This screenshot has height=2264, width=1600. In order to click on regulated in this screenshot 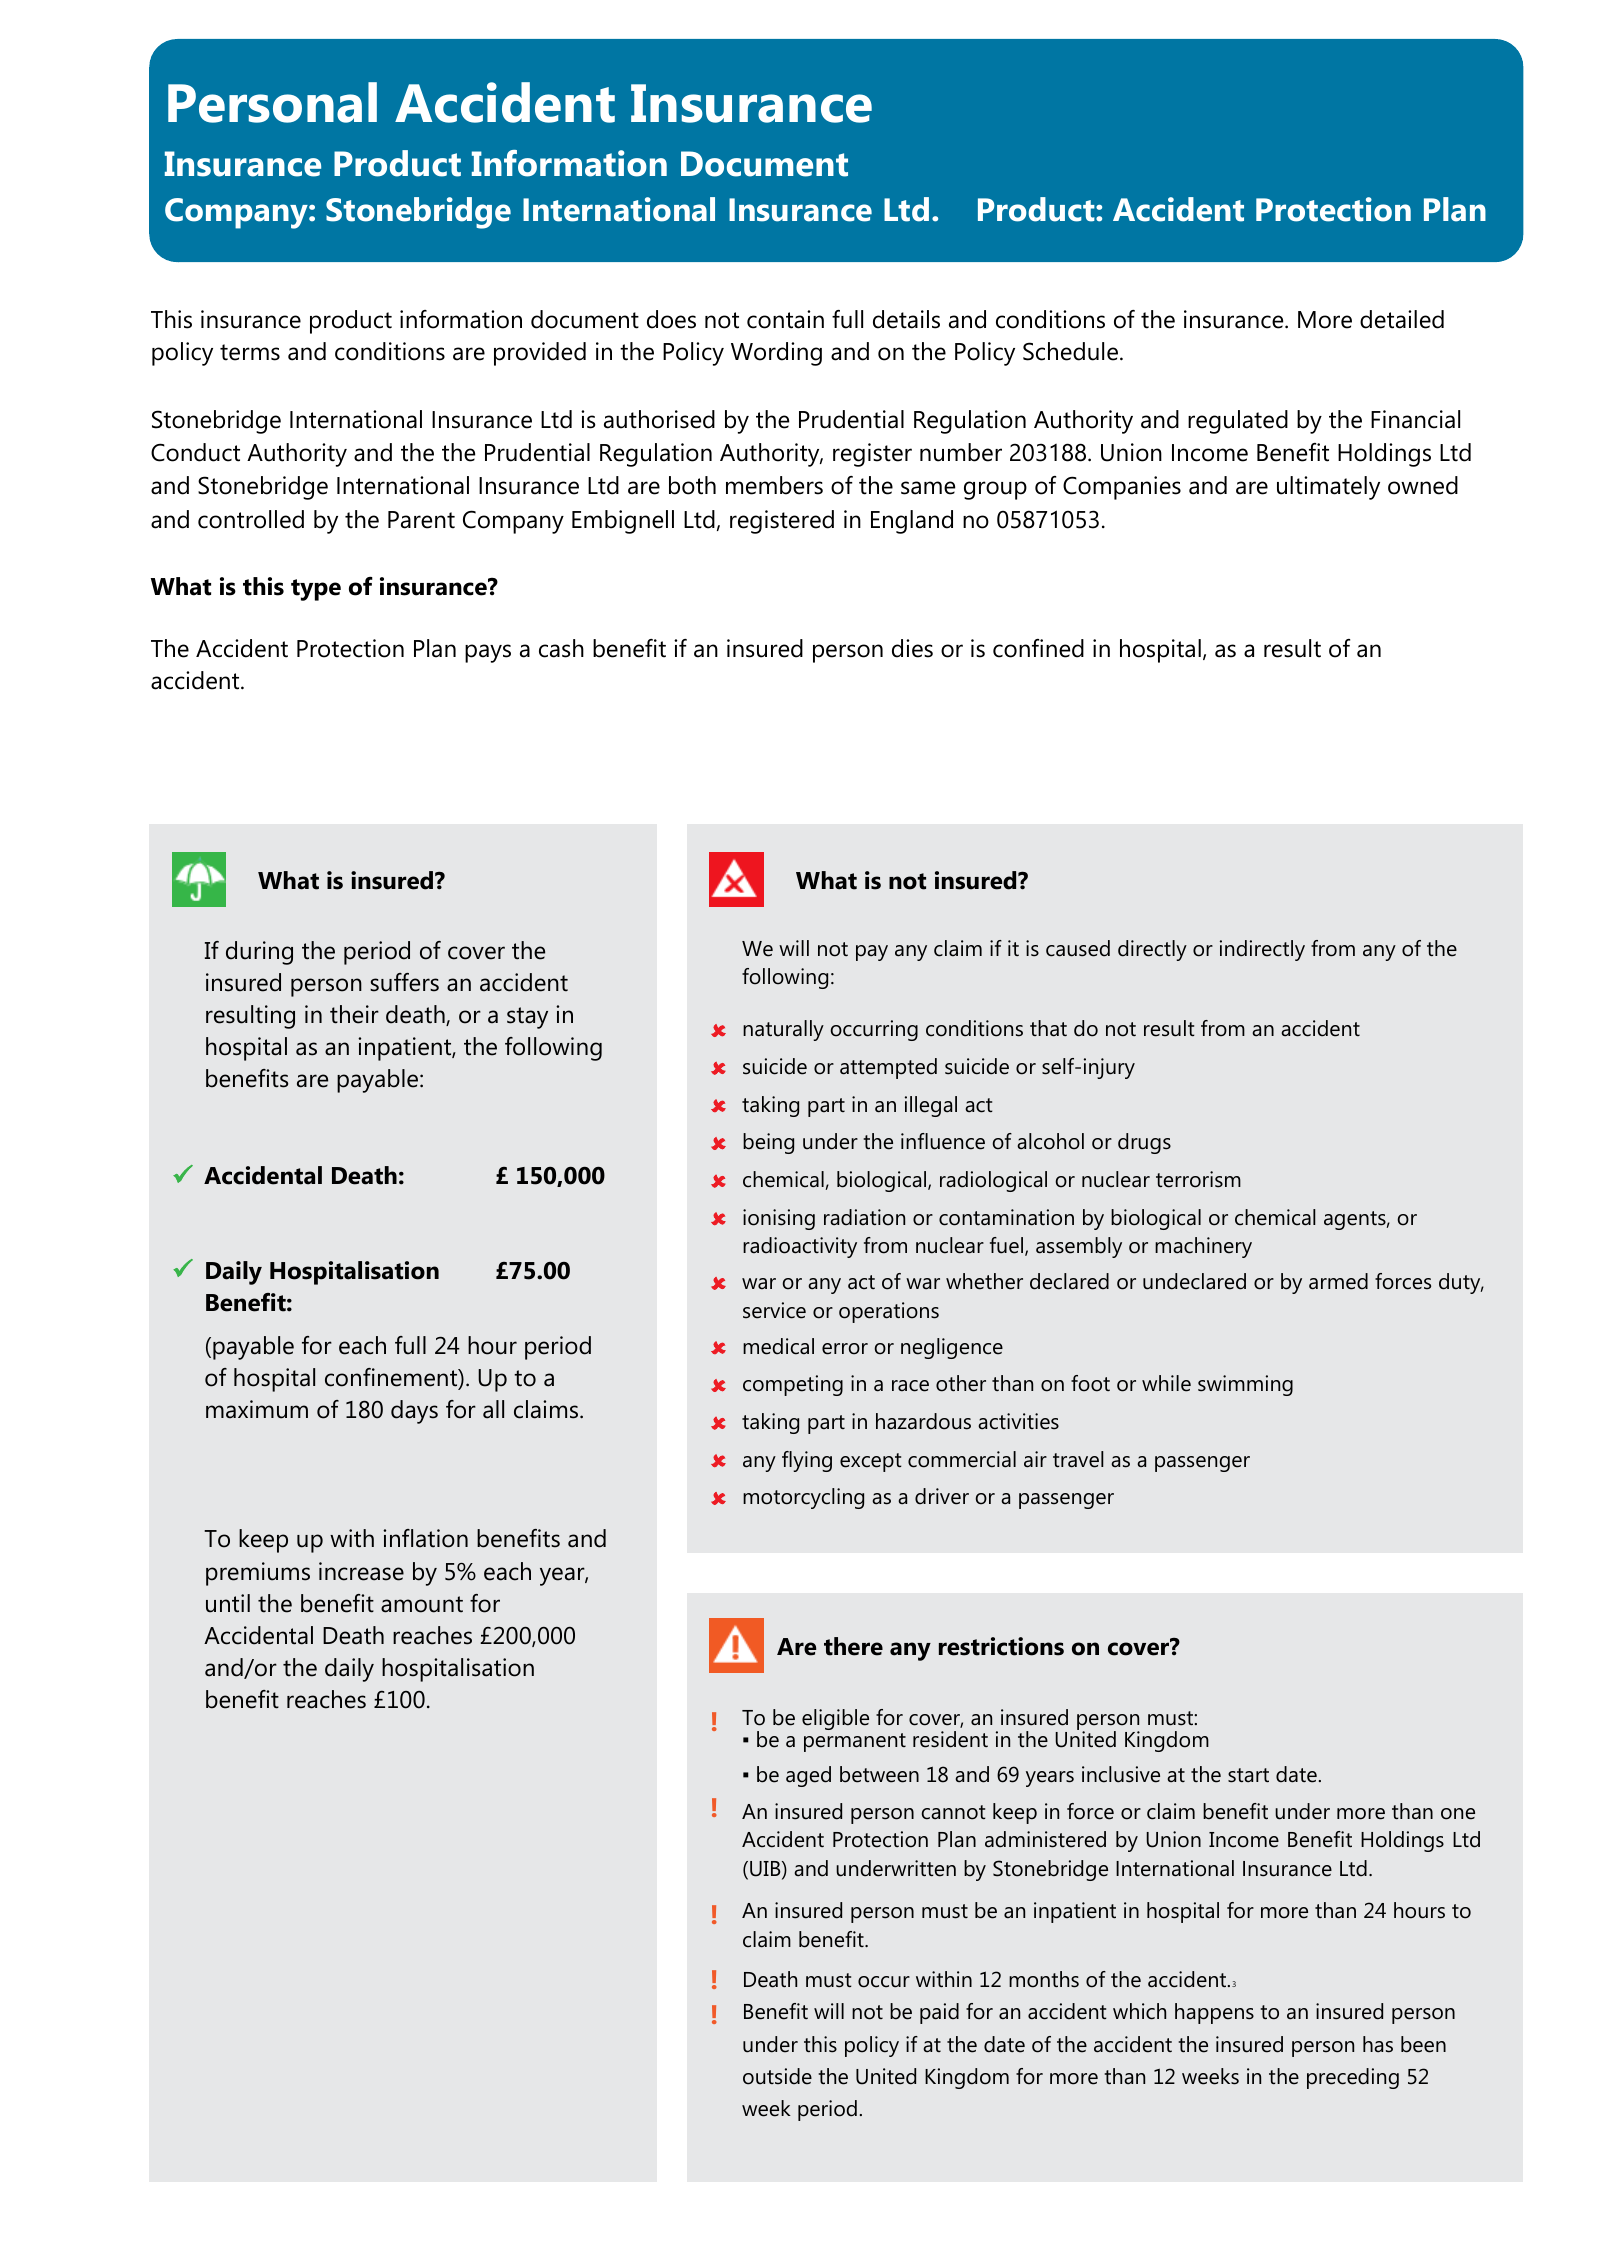, I will do `click(1238, 422)`.
